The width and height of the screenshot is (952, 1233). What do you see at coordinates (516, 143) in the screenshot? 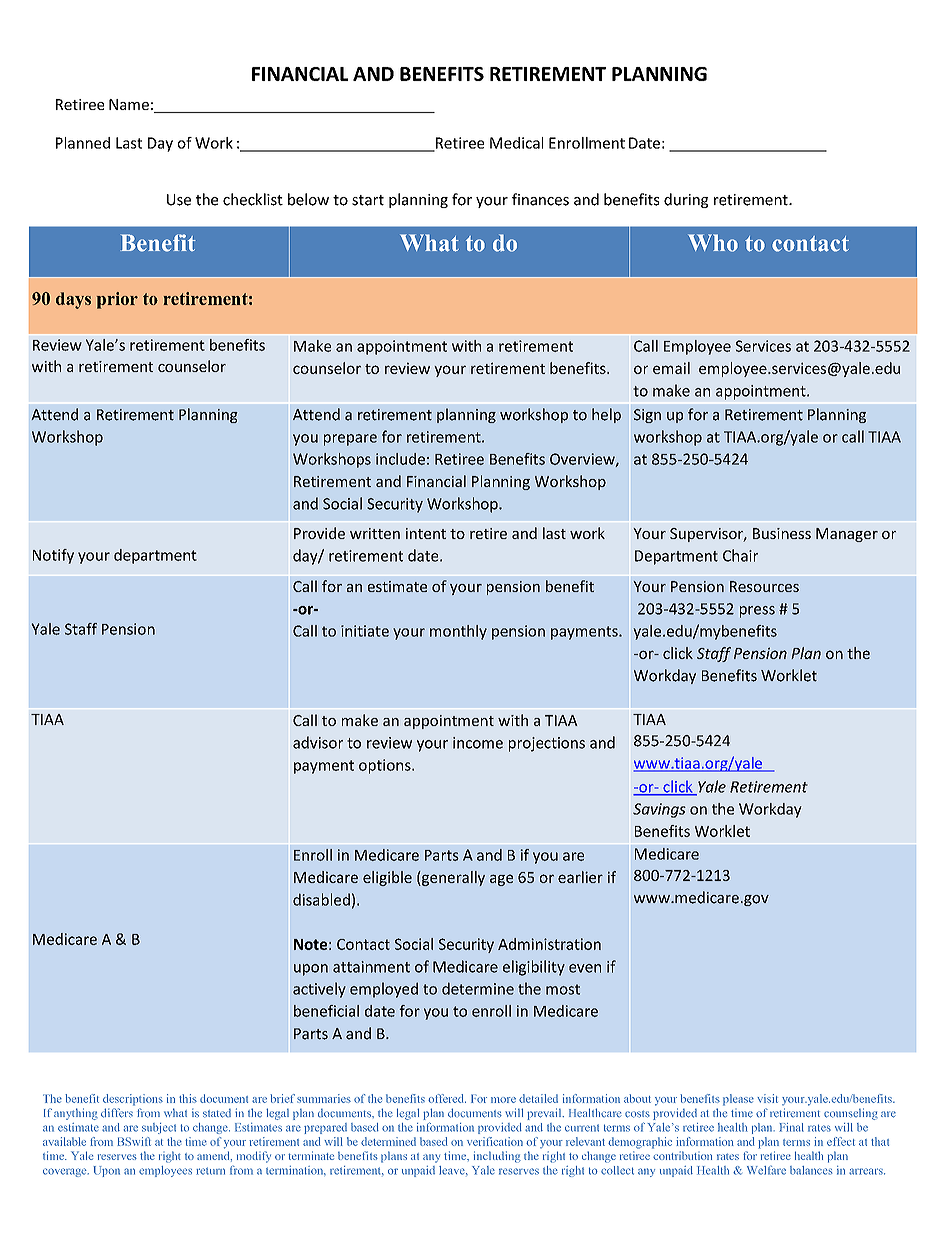
I see `Medical` at bounding box center [516, 143].
